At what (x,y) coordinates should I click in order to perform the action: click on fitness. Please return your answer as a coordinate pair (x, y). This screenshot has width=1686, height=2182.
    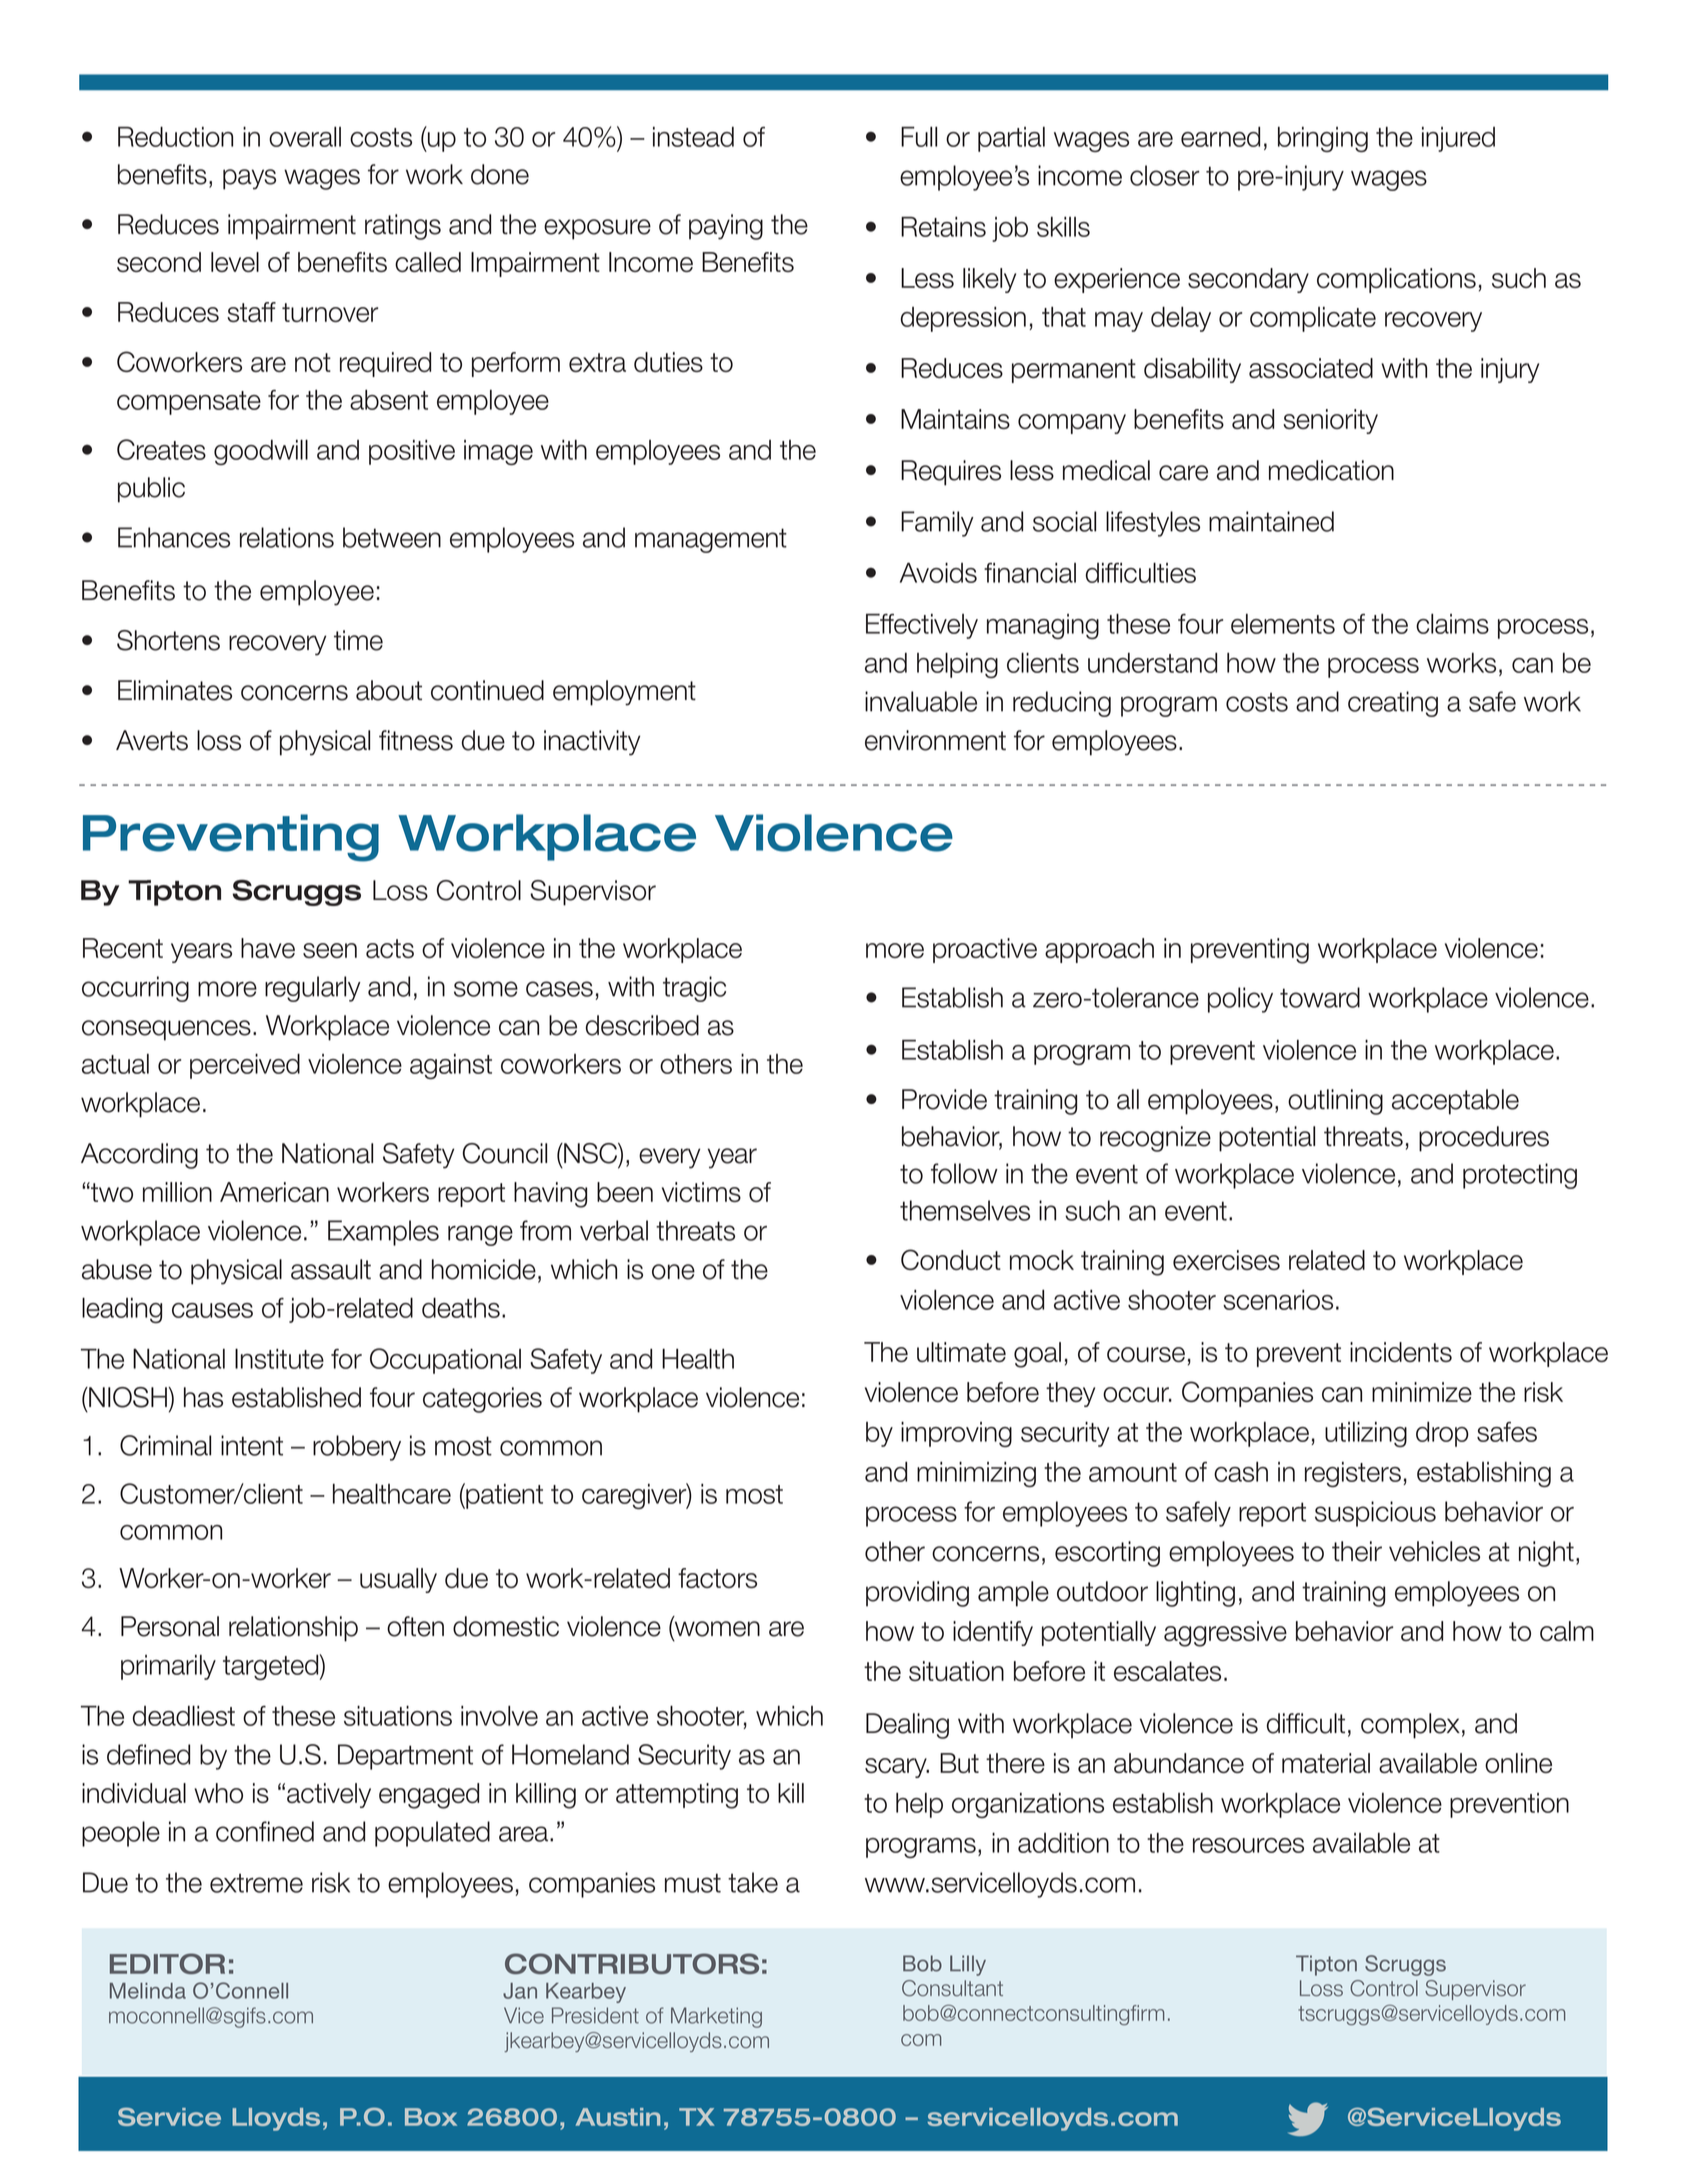
    Looking at the image, I should click on (416, 740).
